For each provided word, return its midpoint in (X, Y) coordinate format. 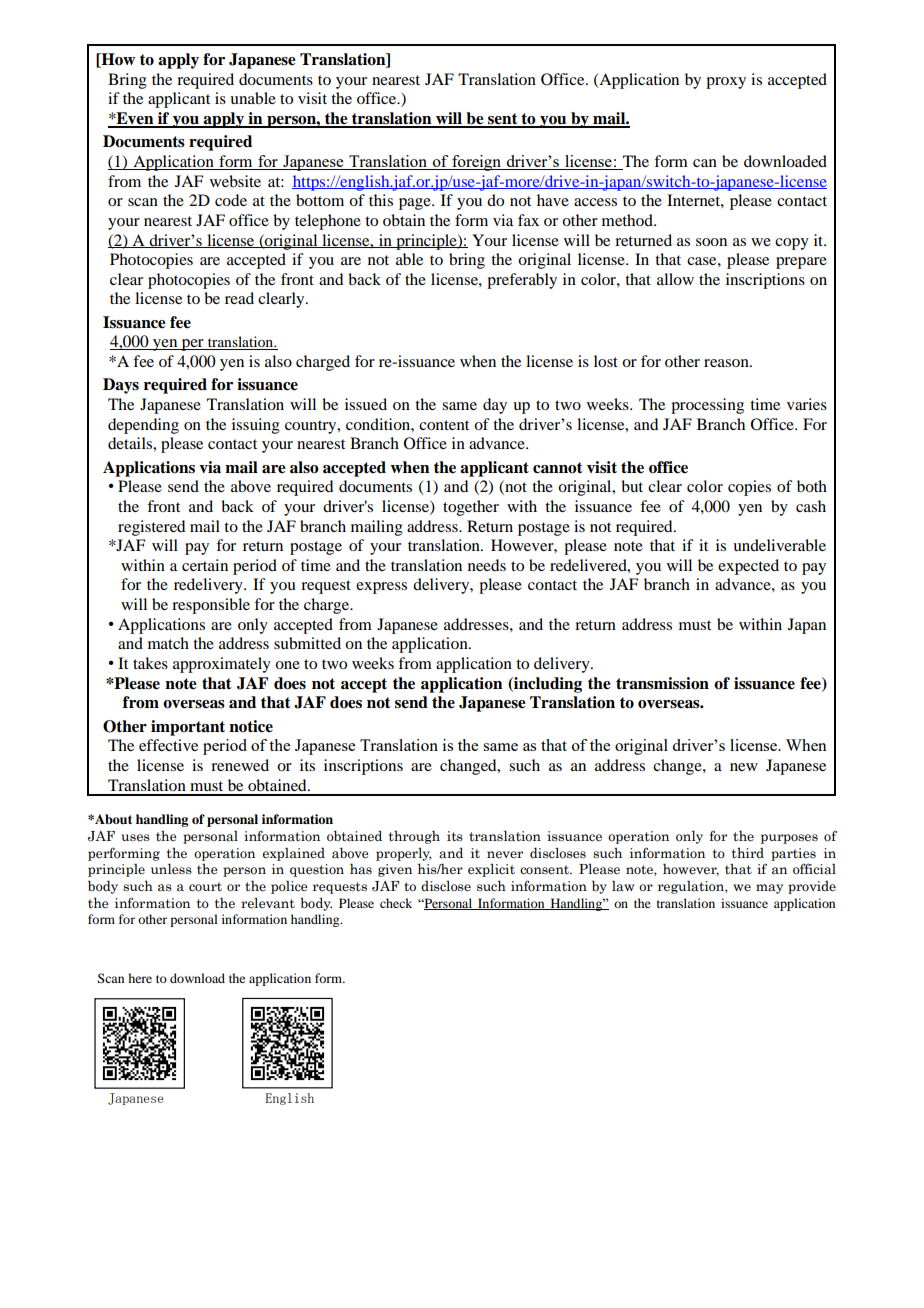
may (769, 889)
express (381, 588)
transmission (662, 683)
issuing (256, 426)
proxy (726, 83)
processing (707, 406)
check (396, 903)
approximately (222, 665)
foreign (476, 163)
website (235, 181)
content (444, 425)
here (140, 978)
